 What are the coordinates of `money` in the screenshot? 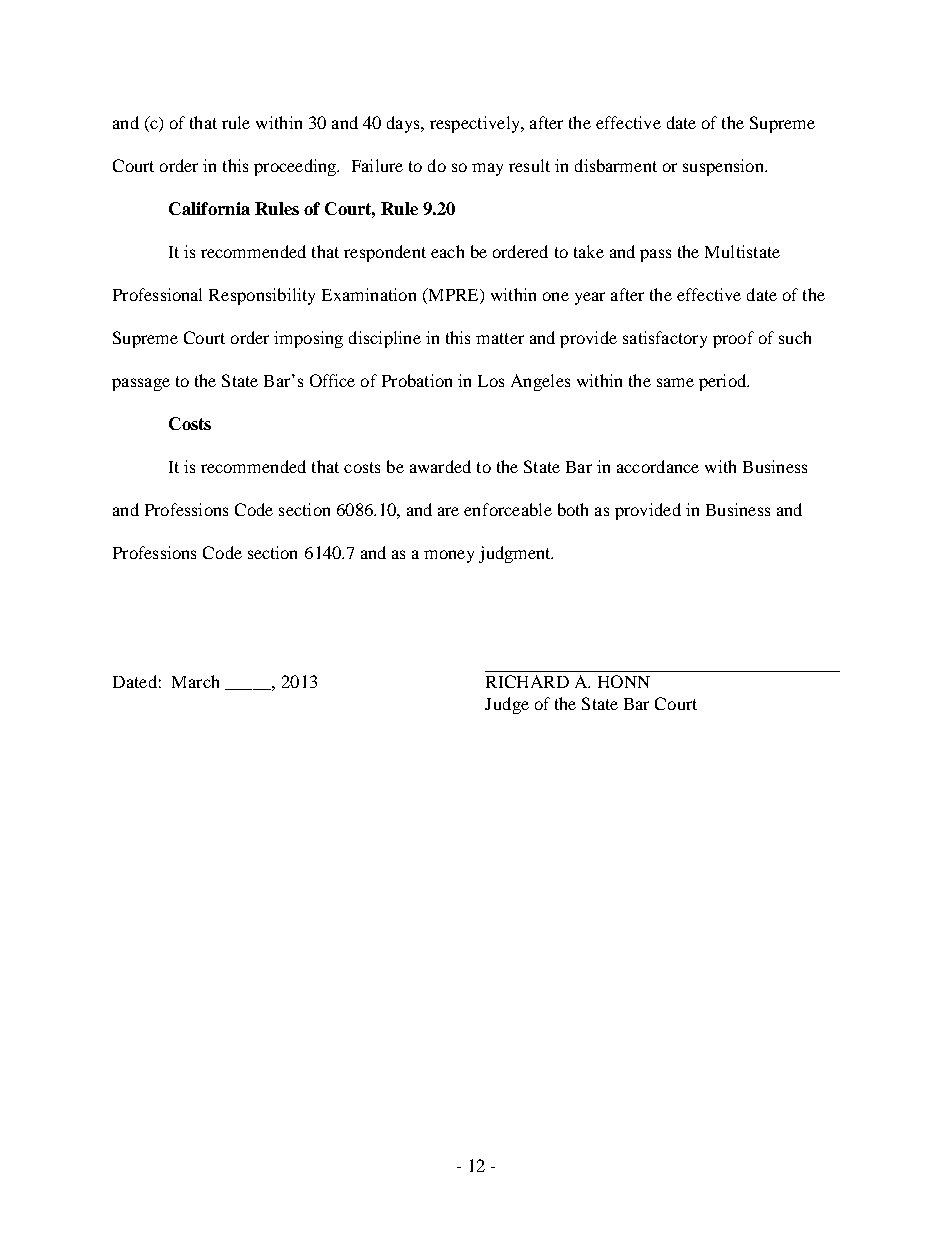 It's located at (449, 556).
